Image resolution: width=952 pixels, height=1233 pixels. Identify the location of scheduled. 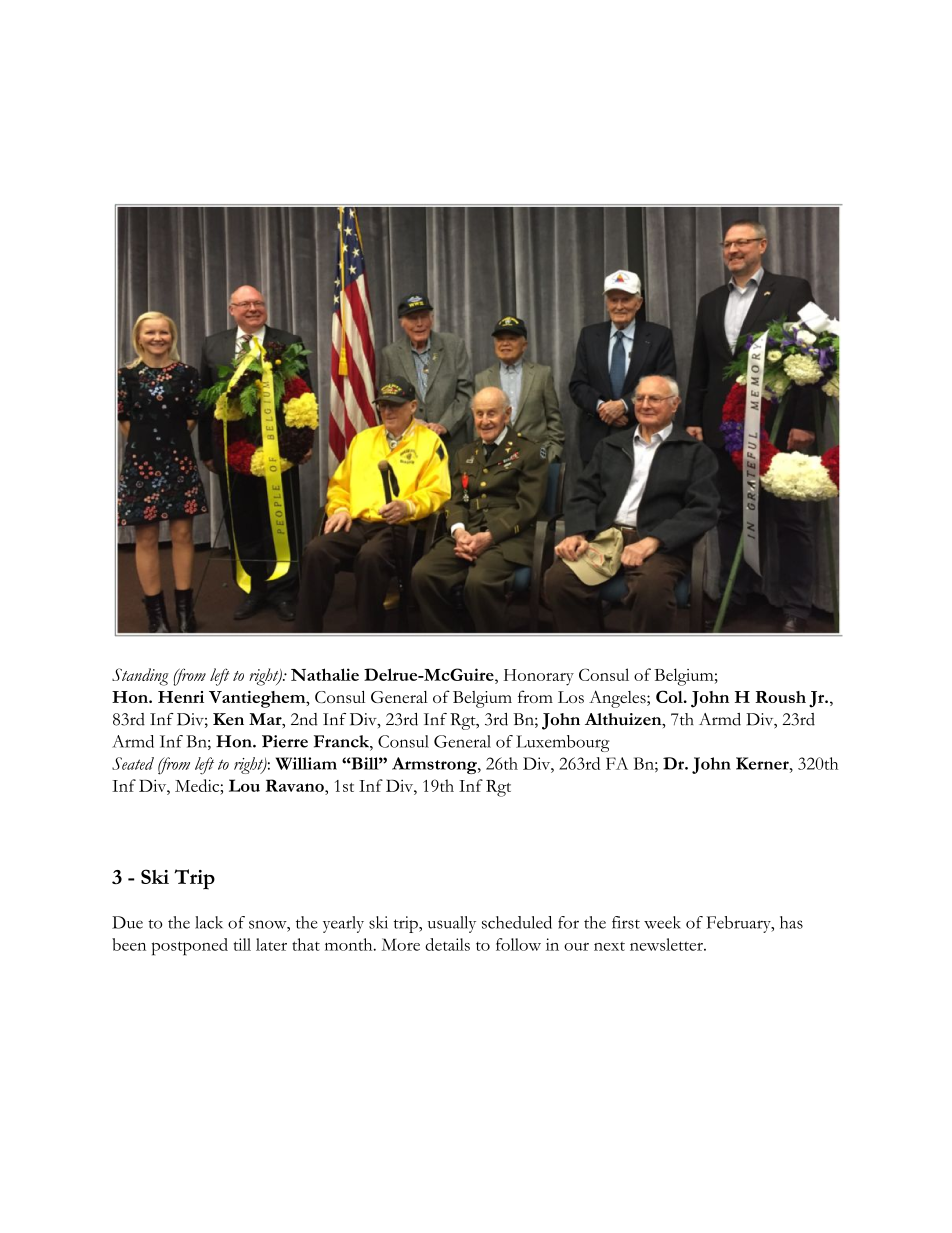
(517, 922).
